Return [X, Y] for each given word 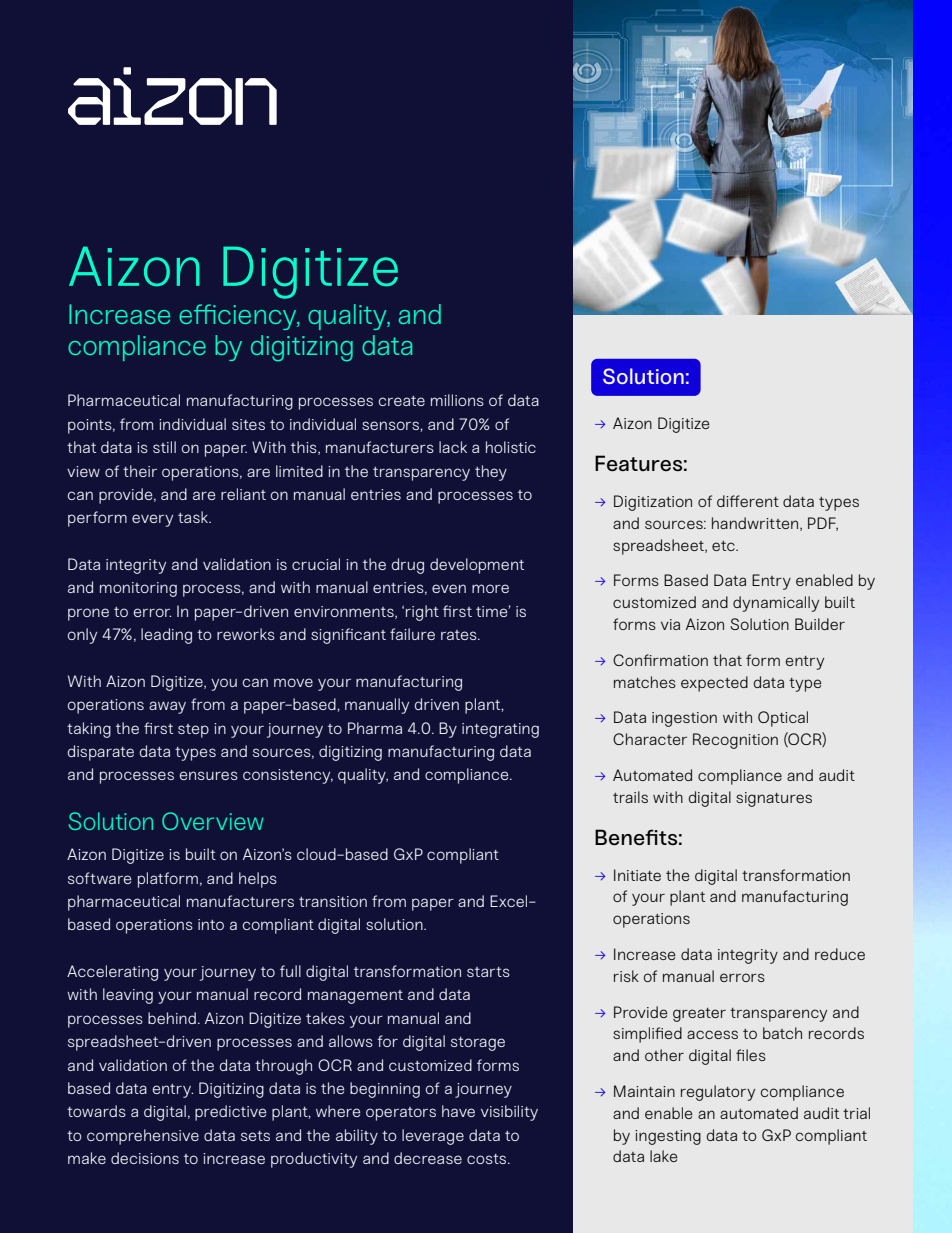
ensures [209, 775]
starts [488, 972]
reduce [840, 954]
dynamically [776, 604]
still [164, 447]
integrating [500, 730]
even [449, 588]
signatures [774, 799]
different [748, 501]
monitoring [138, 589]
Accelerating [112, 973]
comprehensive [143, 1137]
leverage [433, 1137]
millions [457, 400]
